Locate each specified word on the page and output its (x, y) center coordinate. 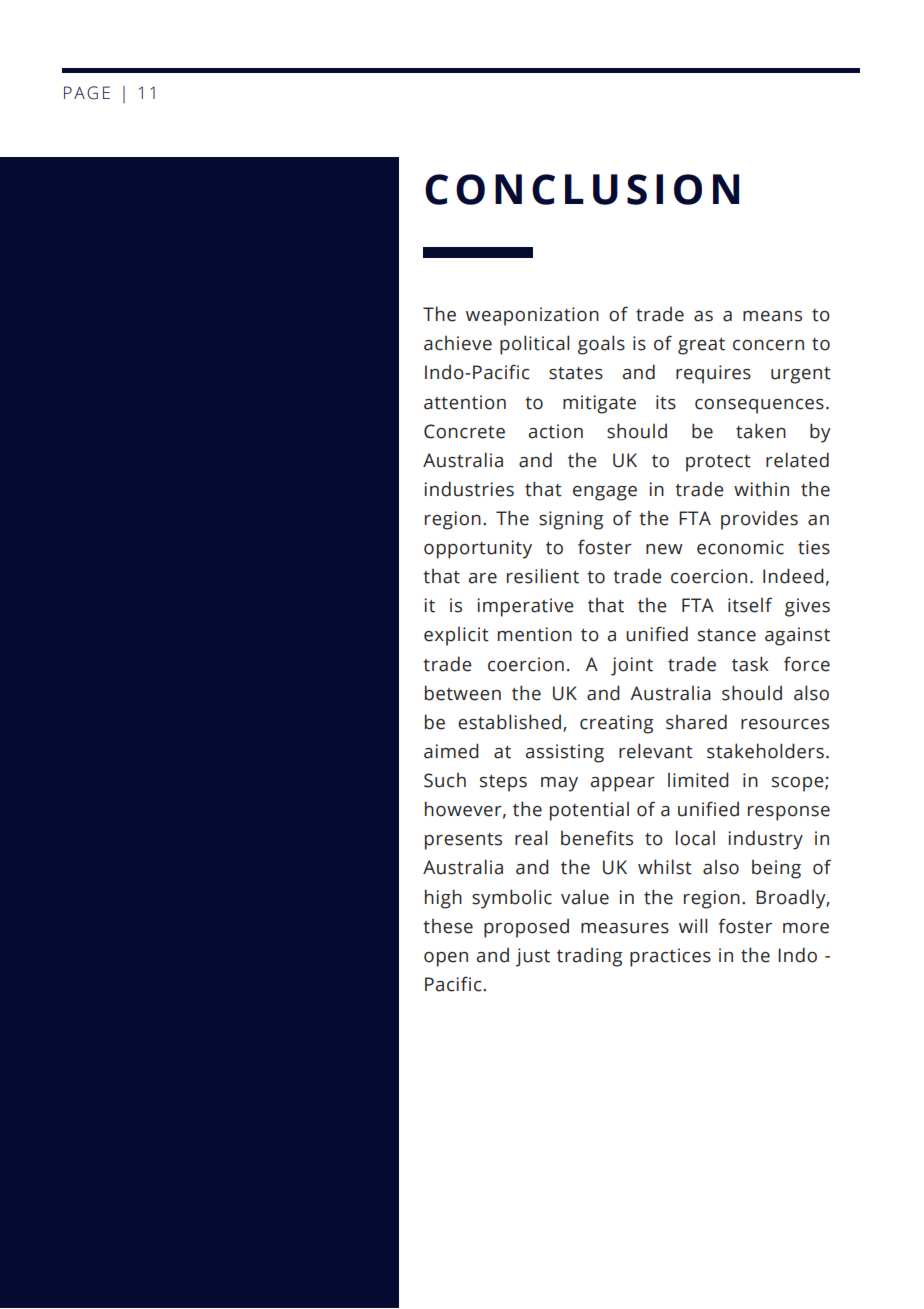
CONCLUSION (582, 189)
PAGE (87, 93)
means (772, 316)
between (463, 693)
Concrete (464, 431)
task (750, 664)
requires (713, 374)
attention (465, 402)
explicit (456, 636)
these (448, 926)
